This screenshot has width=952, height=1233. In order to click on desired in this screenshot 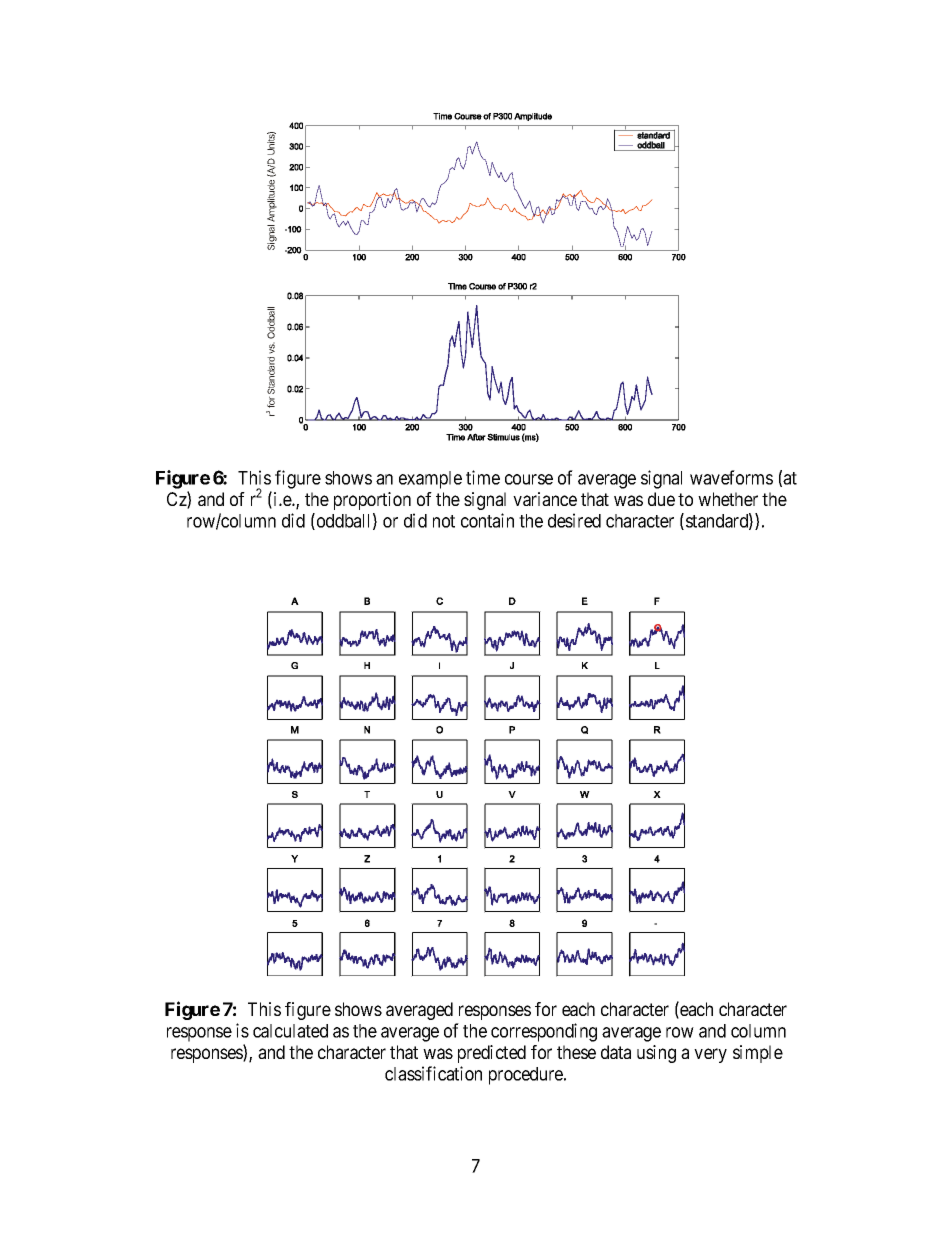, I will do `click(574, 520)`.
